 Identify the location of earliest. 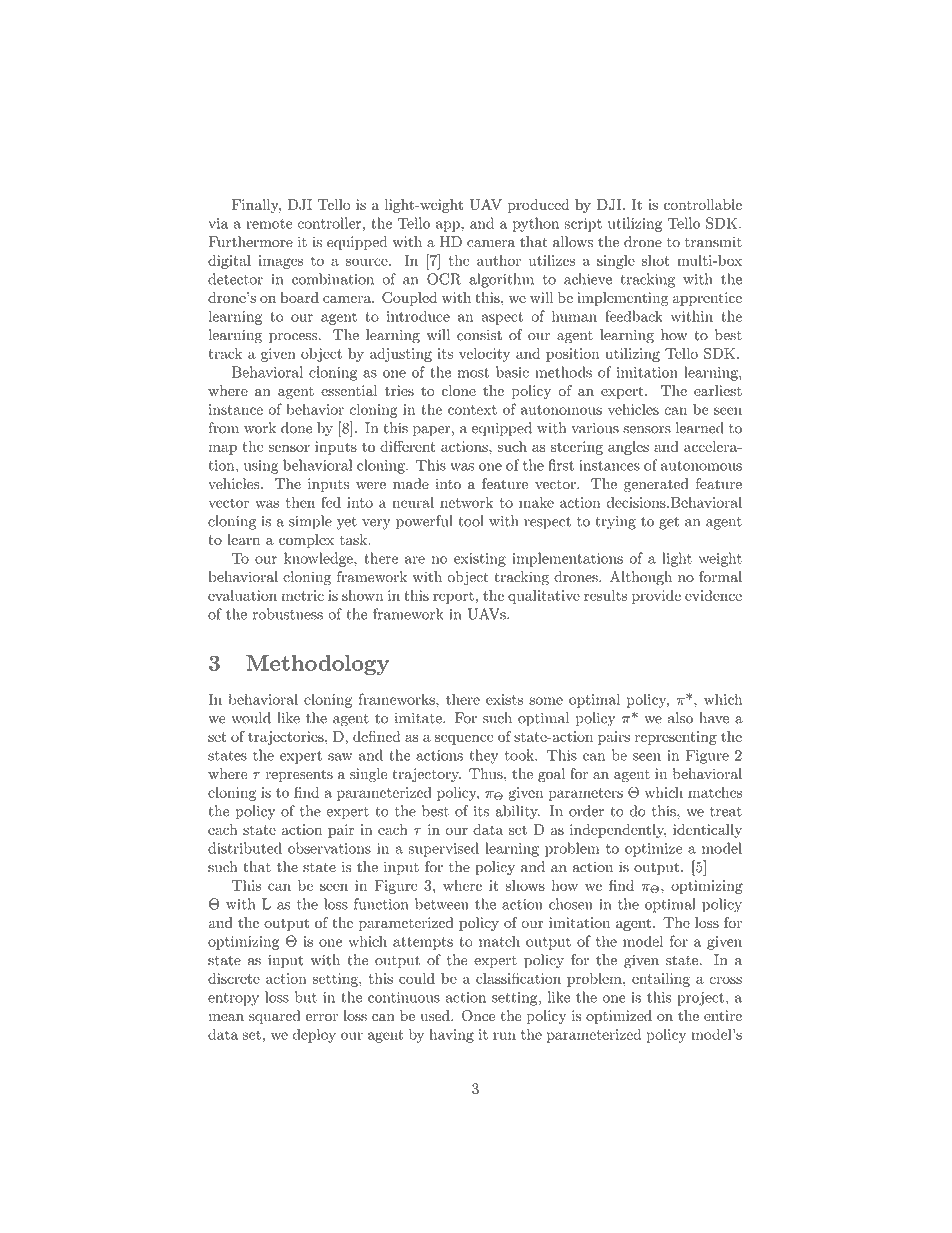
(718, 390).
